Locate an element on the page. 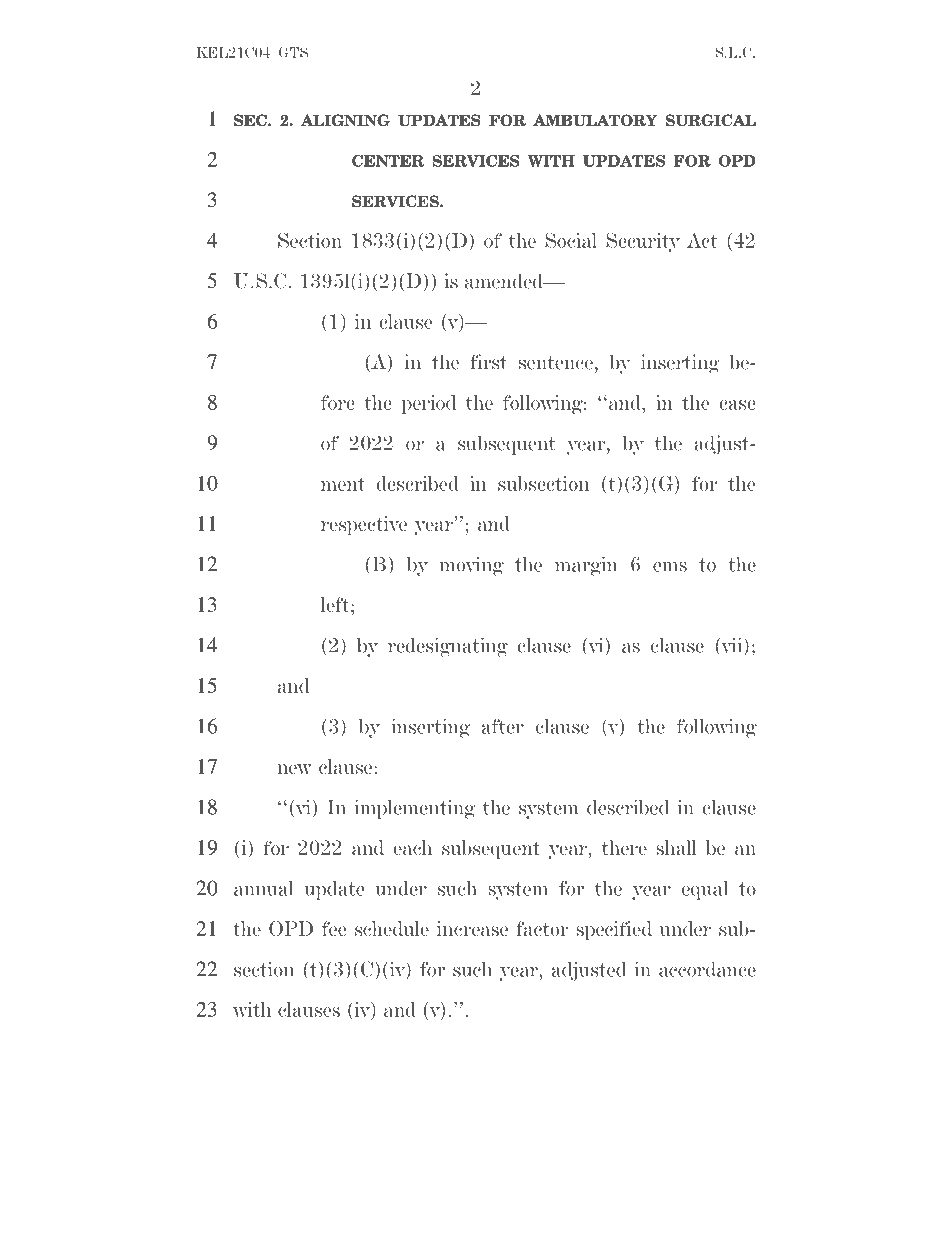  AMBULATORY is located at coordinates (595, 120).
